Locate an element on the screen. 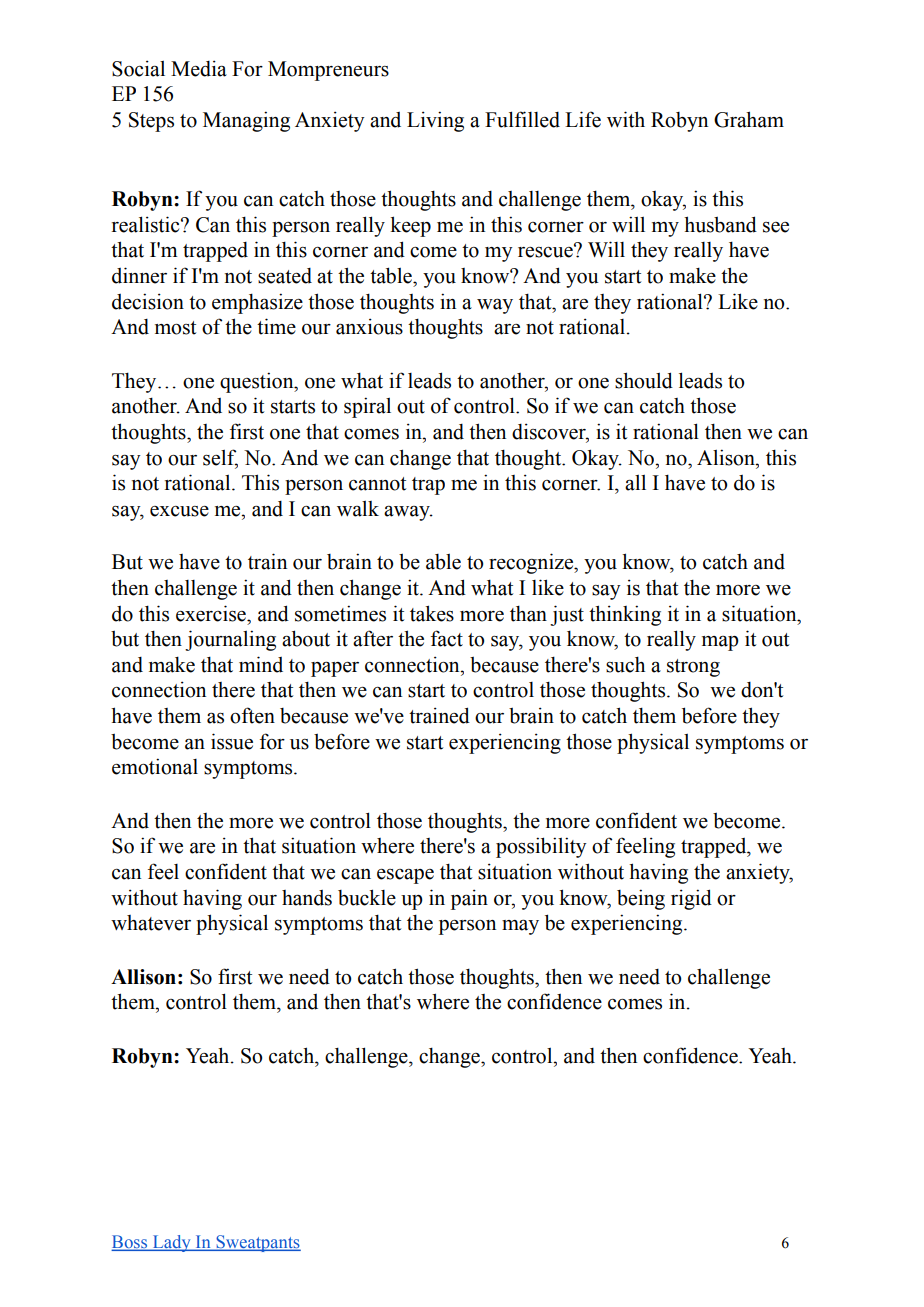 The height and width of the screenshot is (1307, 924). Living is located at coordinates (435, 121).
